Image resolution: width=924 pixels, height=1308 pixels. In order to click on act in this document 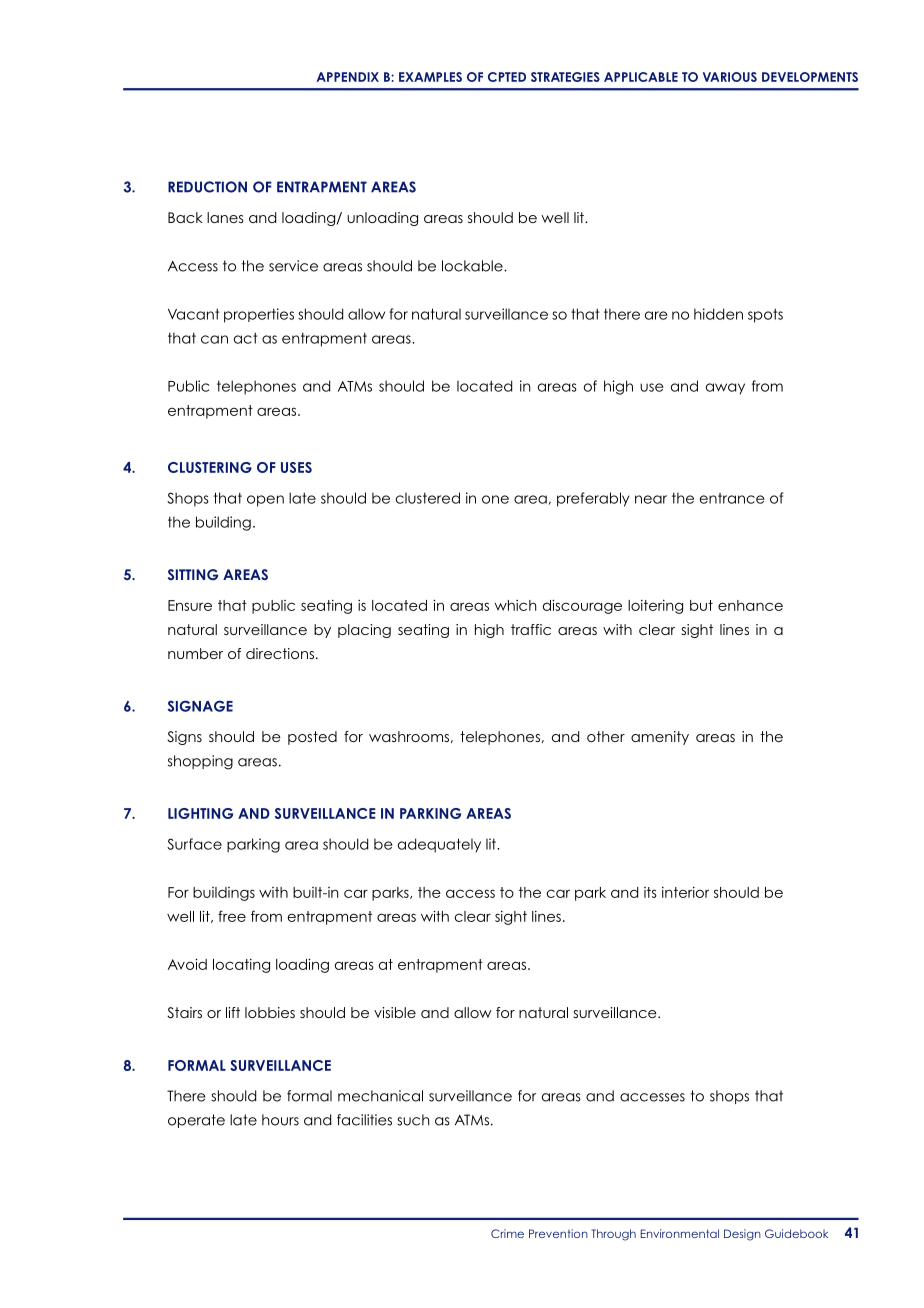, I will do `click(245, 338)`.
